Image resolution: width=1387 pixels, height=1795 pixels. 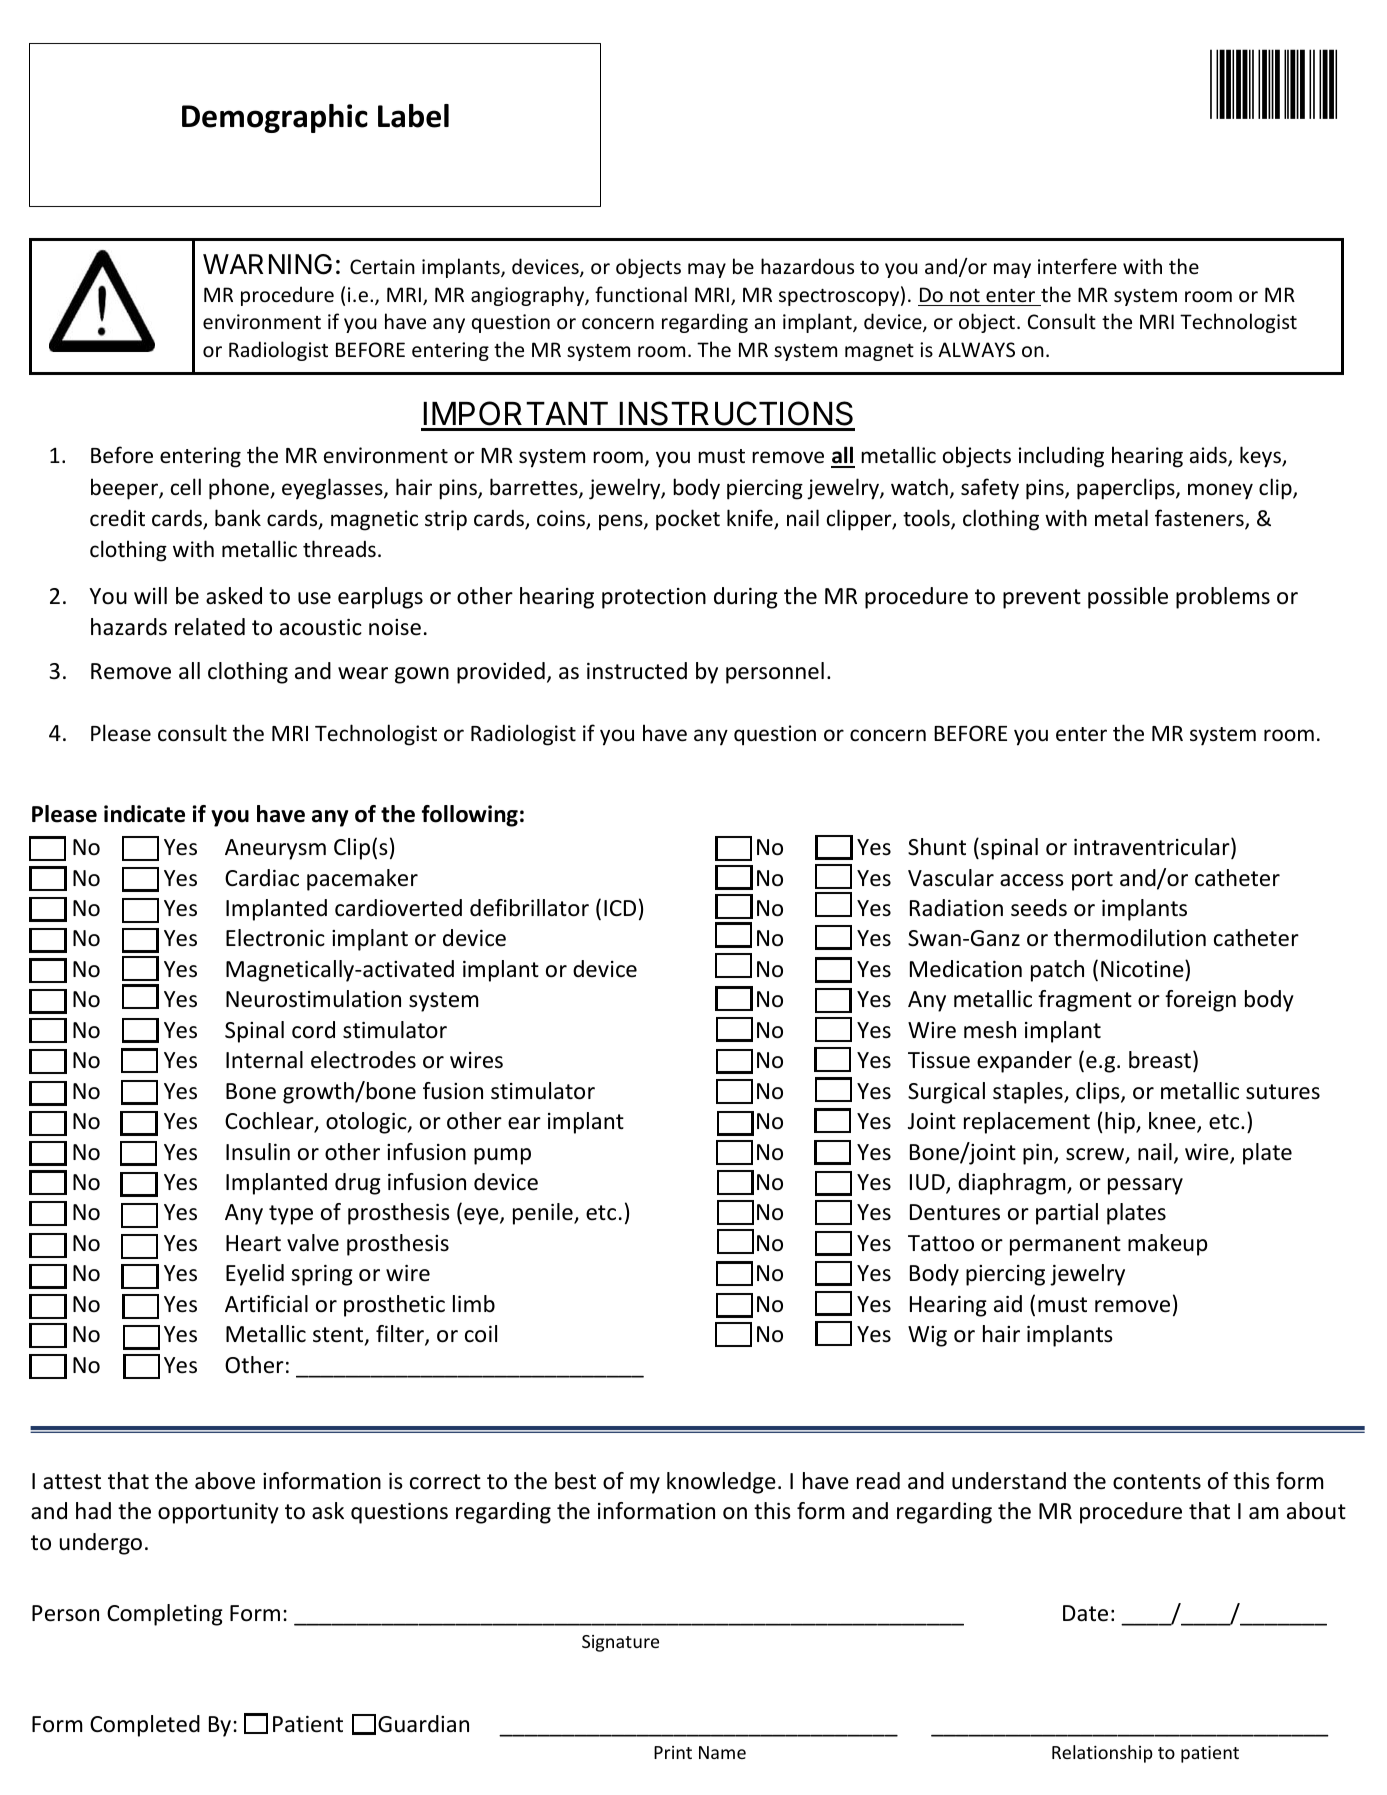 I want to click on related, so click(x=210, y=627).
